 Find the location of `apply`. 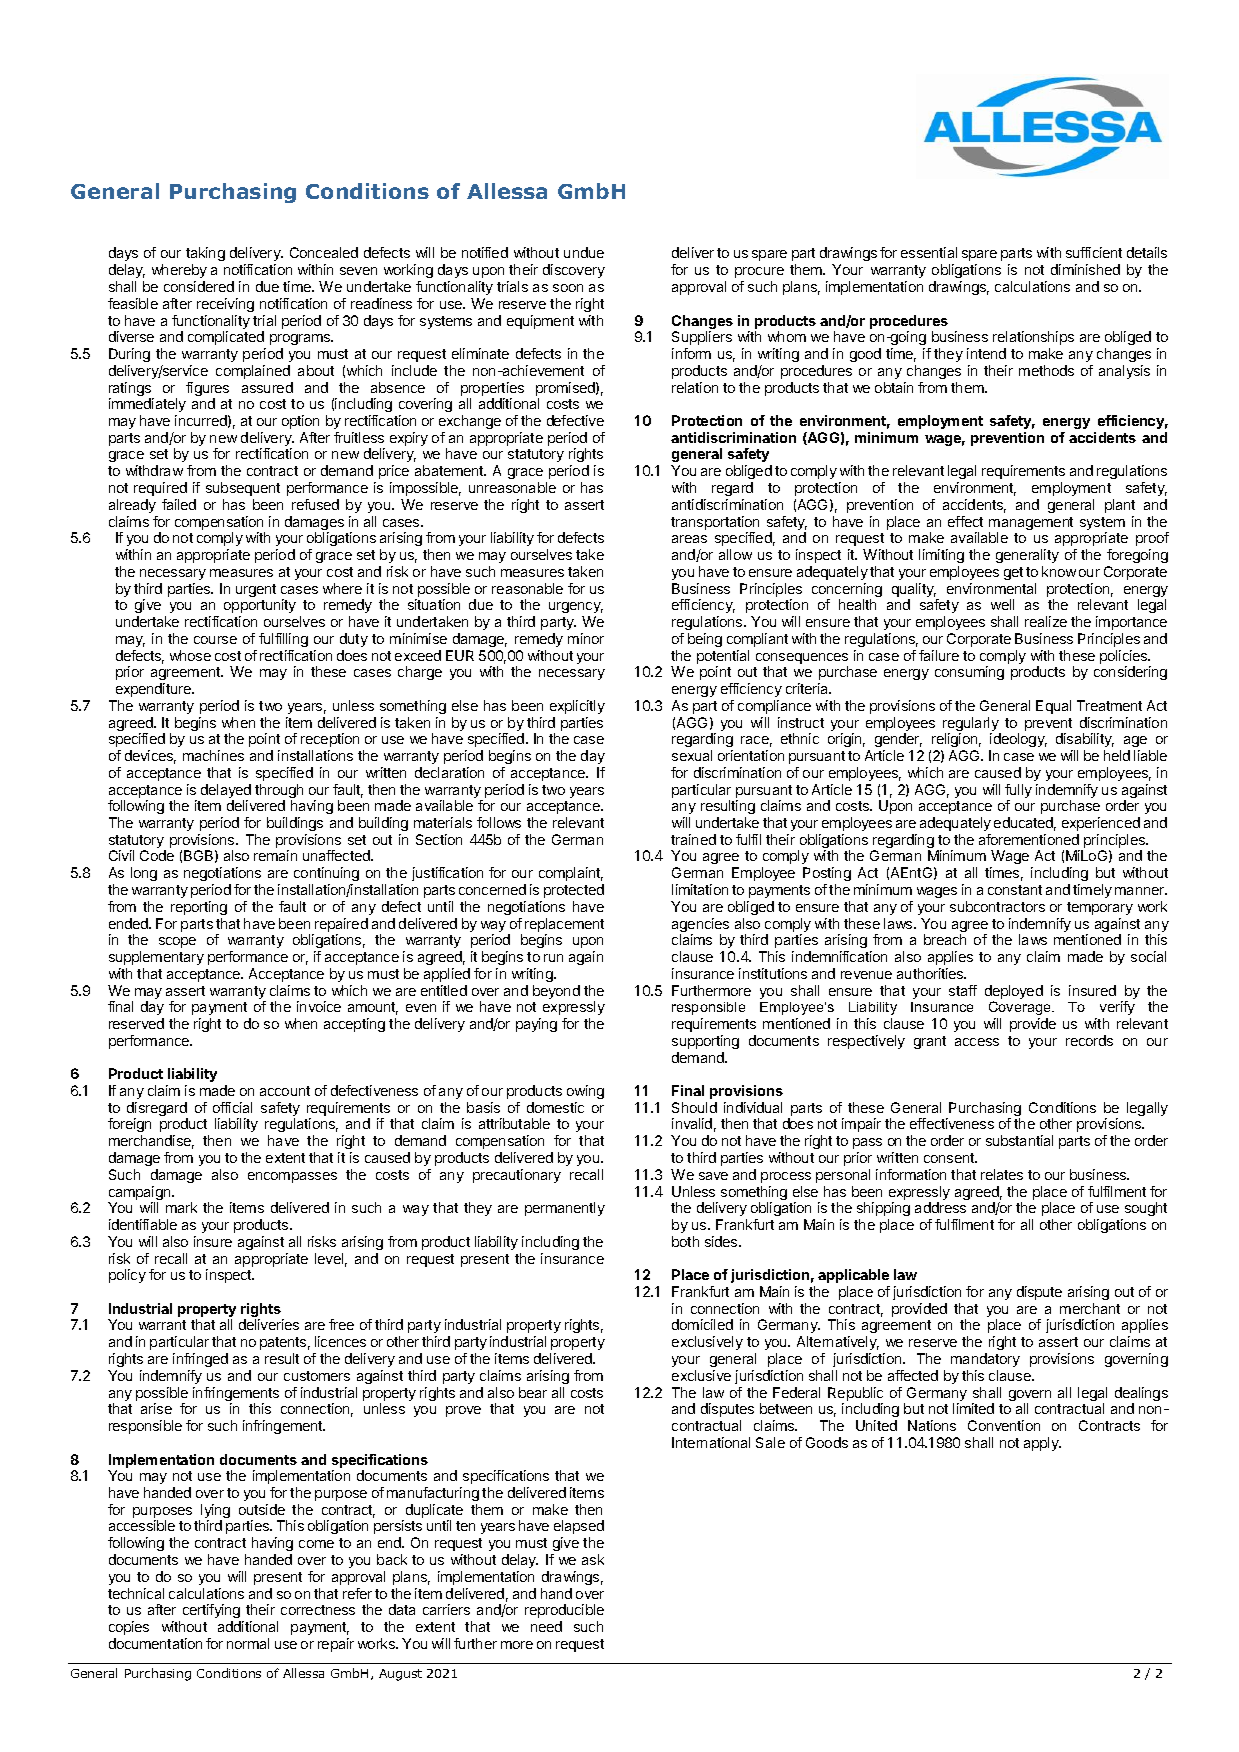

apply is located at coordinates (1042, 1444).
